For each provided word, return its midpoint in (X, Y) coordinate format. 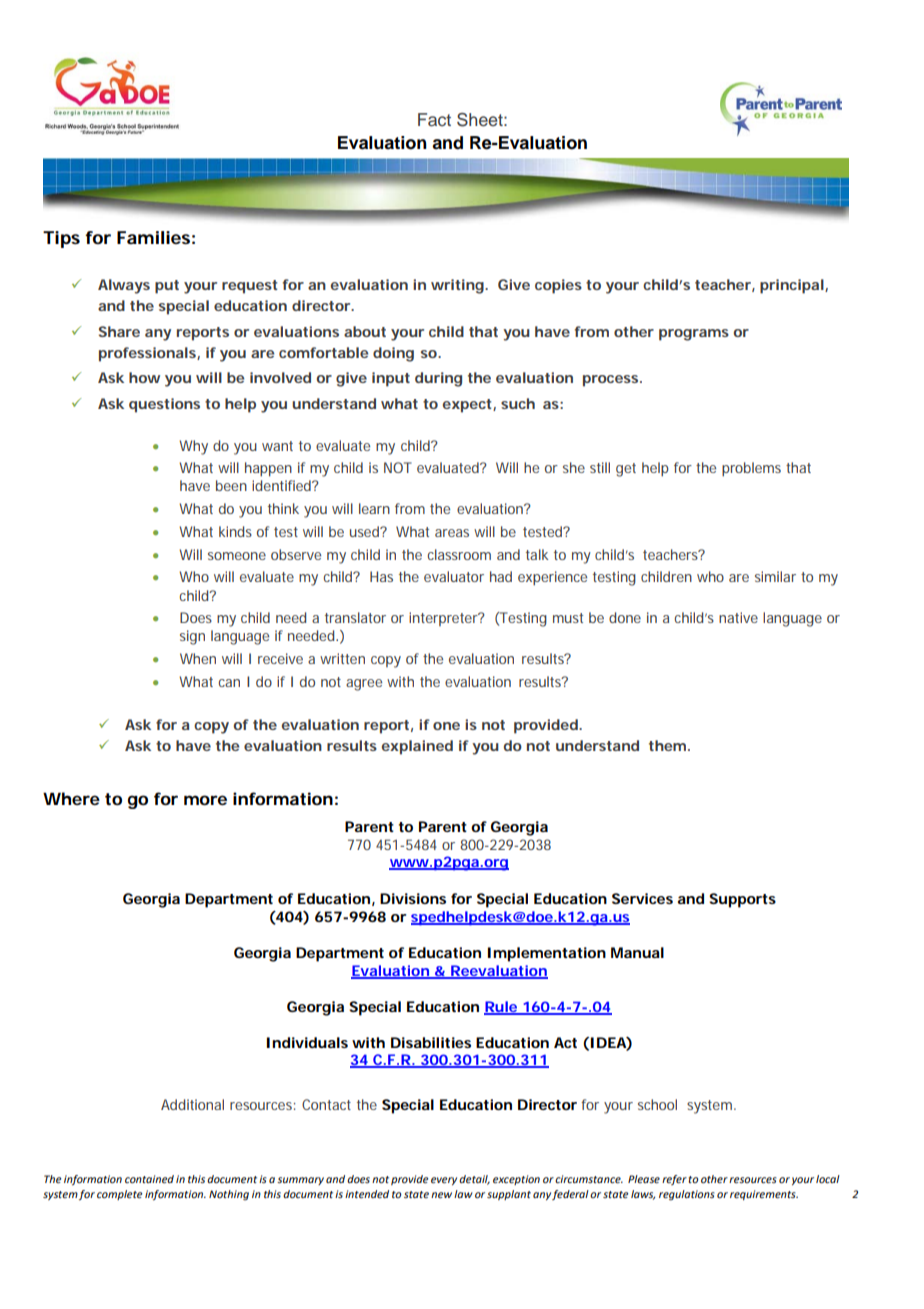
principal (792, 286)
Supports (742, 900)
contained (149, 1179)
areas (452, 533)
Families (153, 237)
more (205, 800)
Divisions (413, 898)
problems (751, 469)
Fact (434, 120)
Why (193, 447)
